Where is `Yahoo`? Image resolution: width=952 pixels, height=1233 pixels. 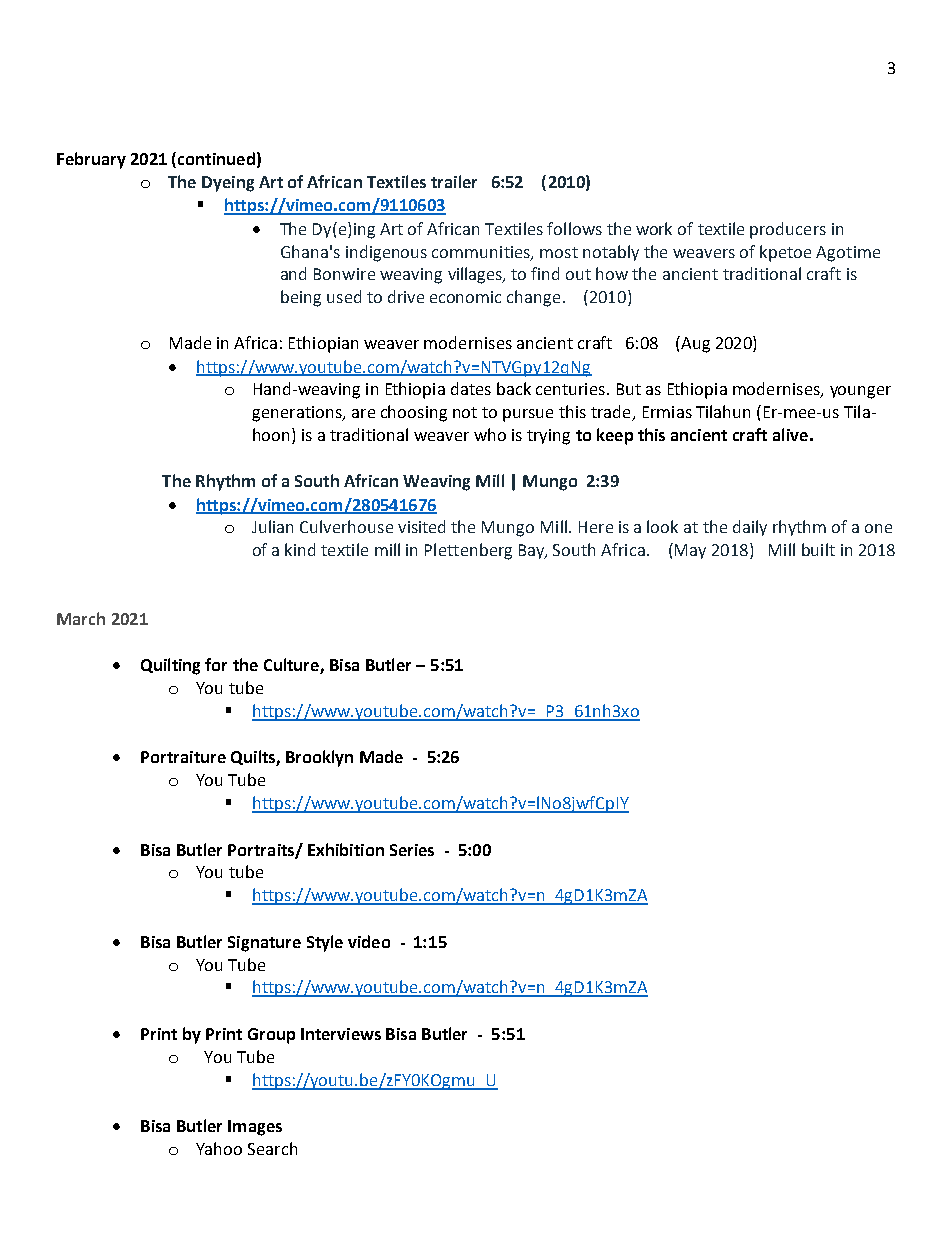
Yahoo is located at coordinates (219, 1148).
